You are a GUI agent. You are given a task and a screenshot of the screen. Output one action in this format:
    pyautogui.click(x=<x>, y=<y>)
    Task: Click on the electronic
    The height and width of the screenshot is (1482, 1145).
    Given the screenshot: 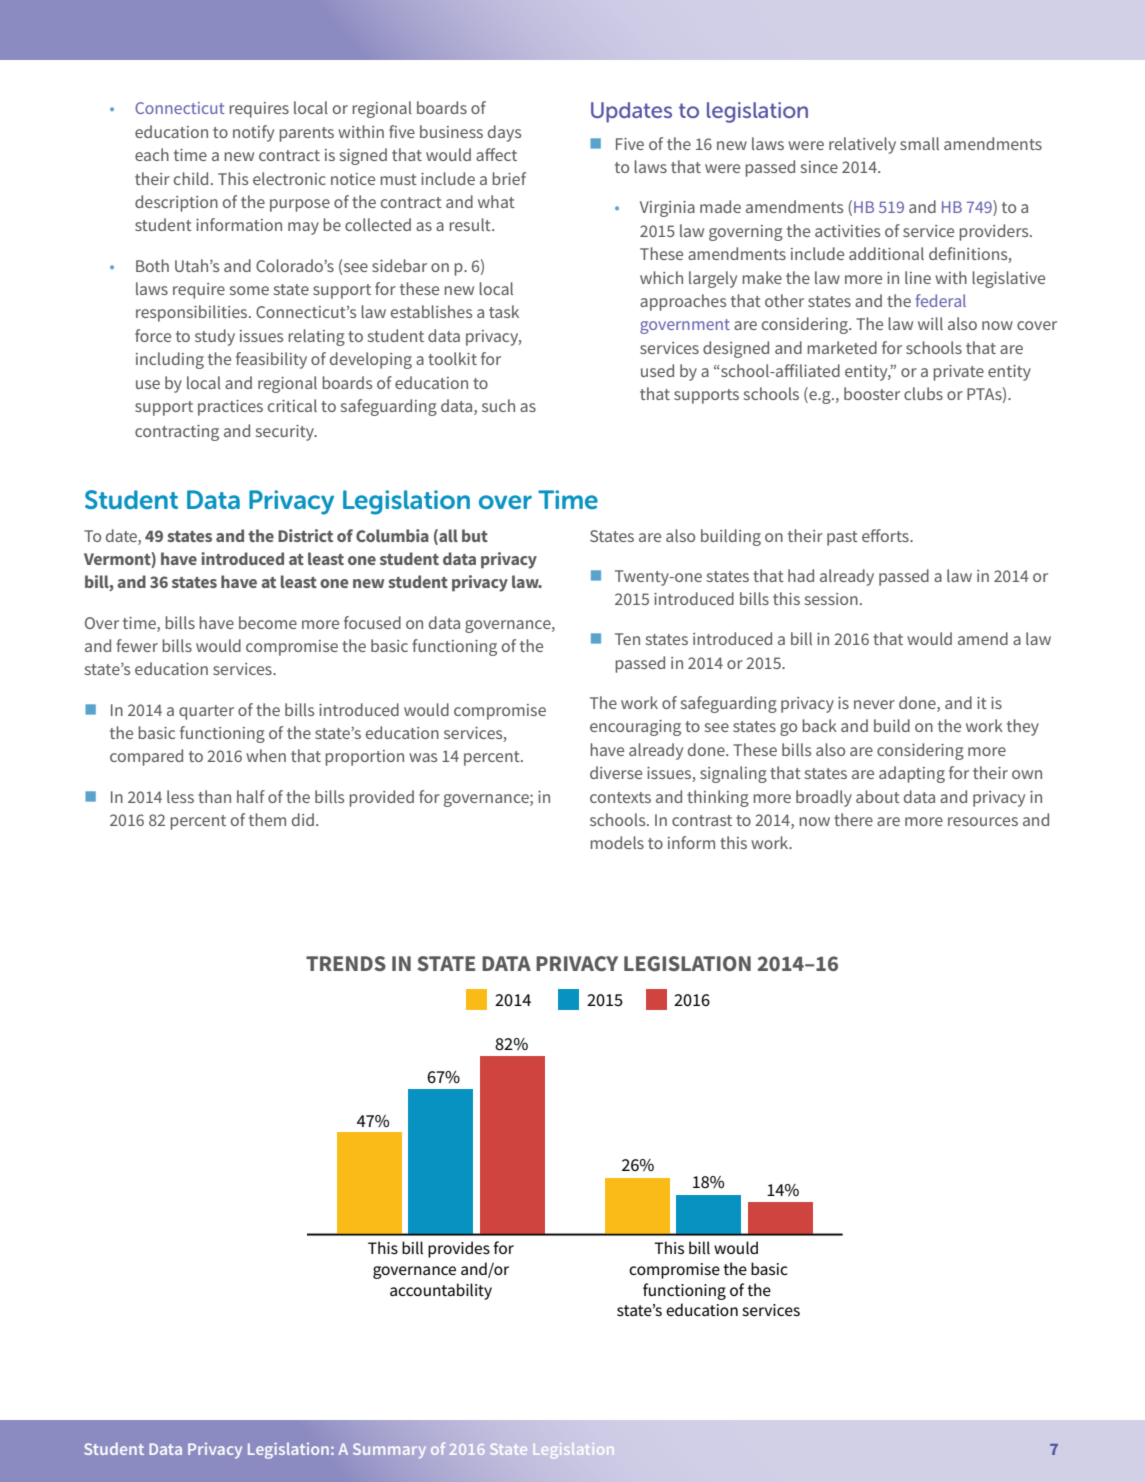 What is the action you would take?
    pyautogui.click(x=289, y=178)
